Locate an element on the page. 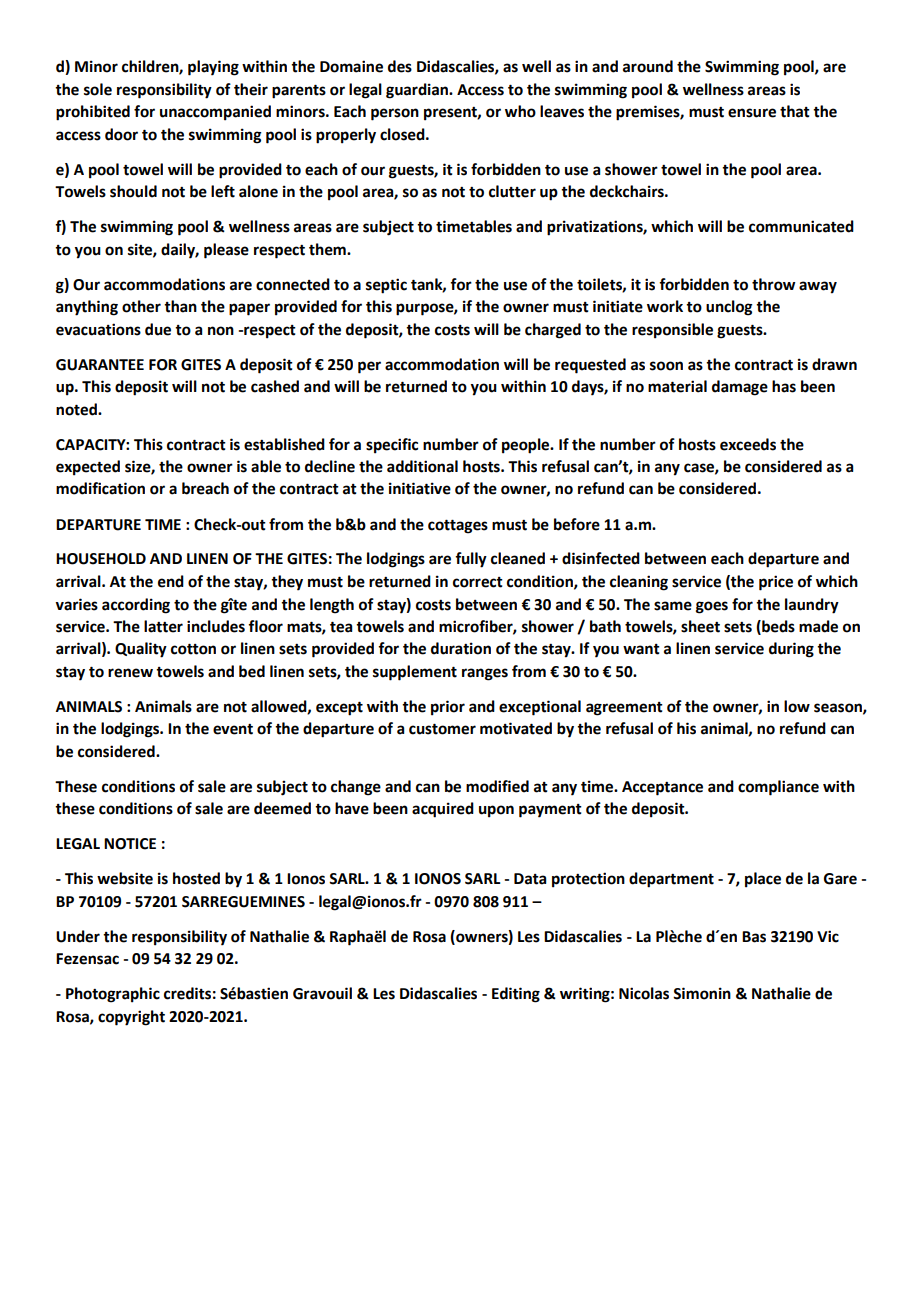 Image resolution: width=924 pixels, height=1308 pixels. unaccompanied is located at coordinates (215, 113).
